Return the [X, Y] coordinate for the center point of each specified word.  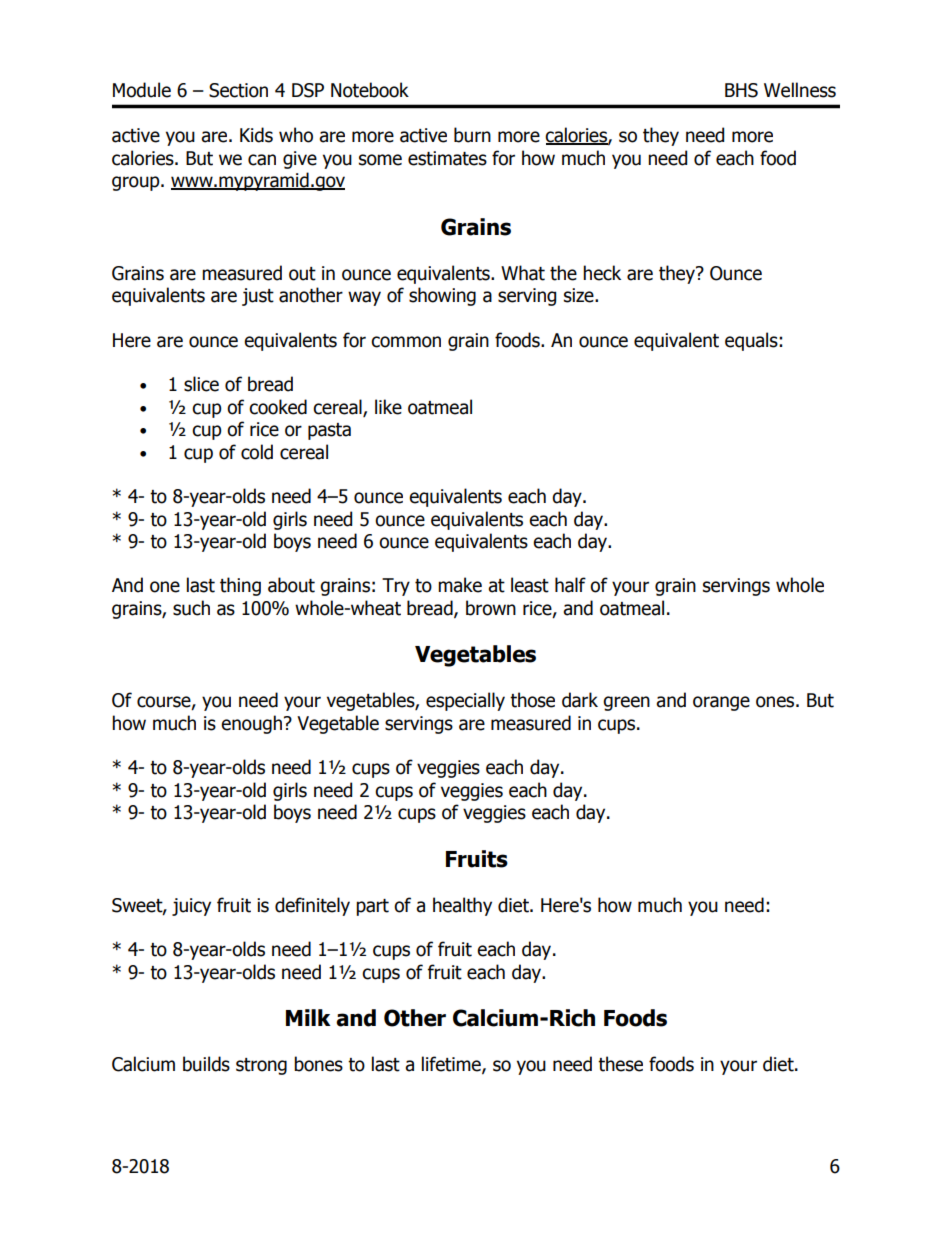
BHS [741, 90]
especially [465, 701]
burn [472, 135]
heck [602, 273]
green [626, 703]
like [388, 407]
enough [251, 724]
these [620, 1064]
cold [257, 452]
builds [206, 1064]
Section [238, 90]
